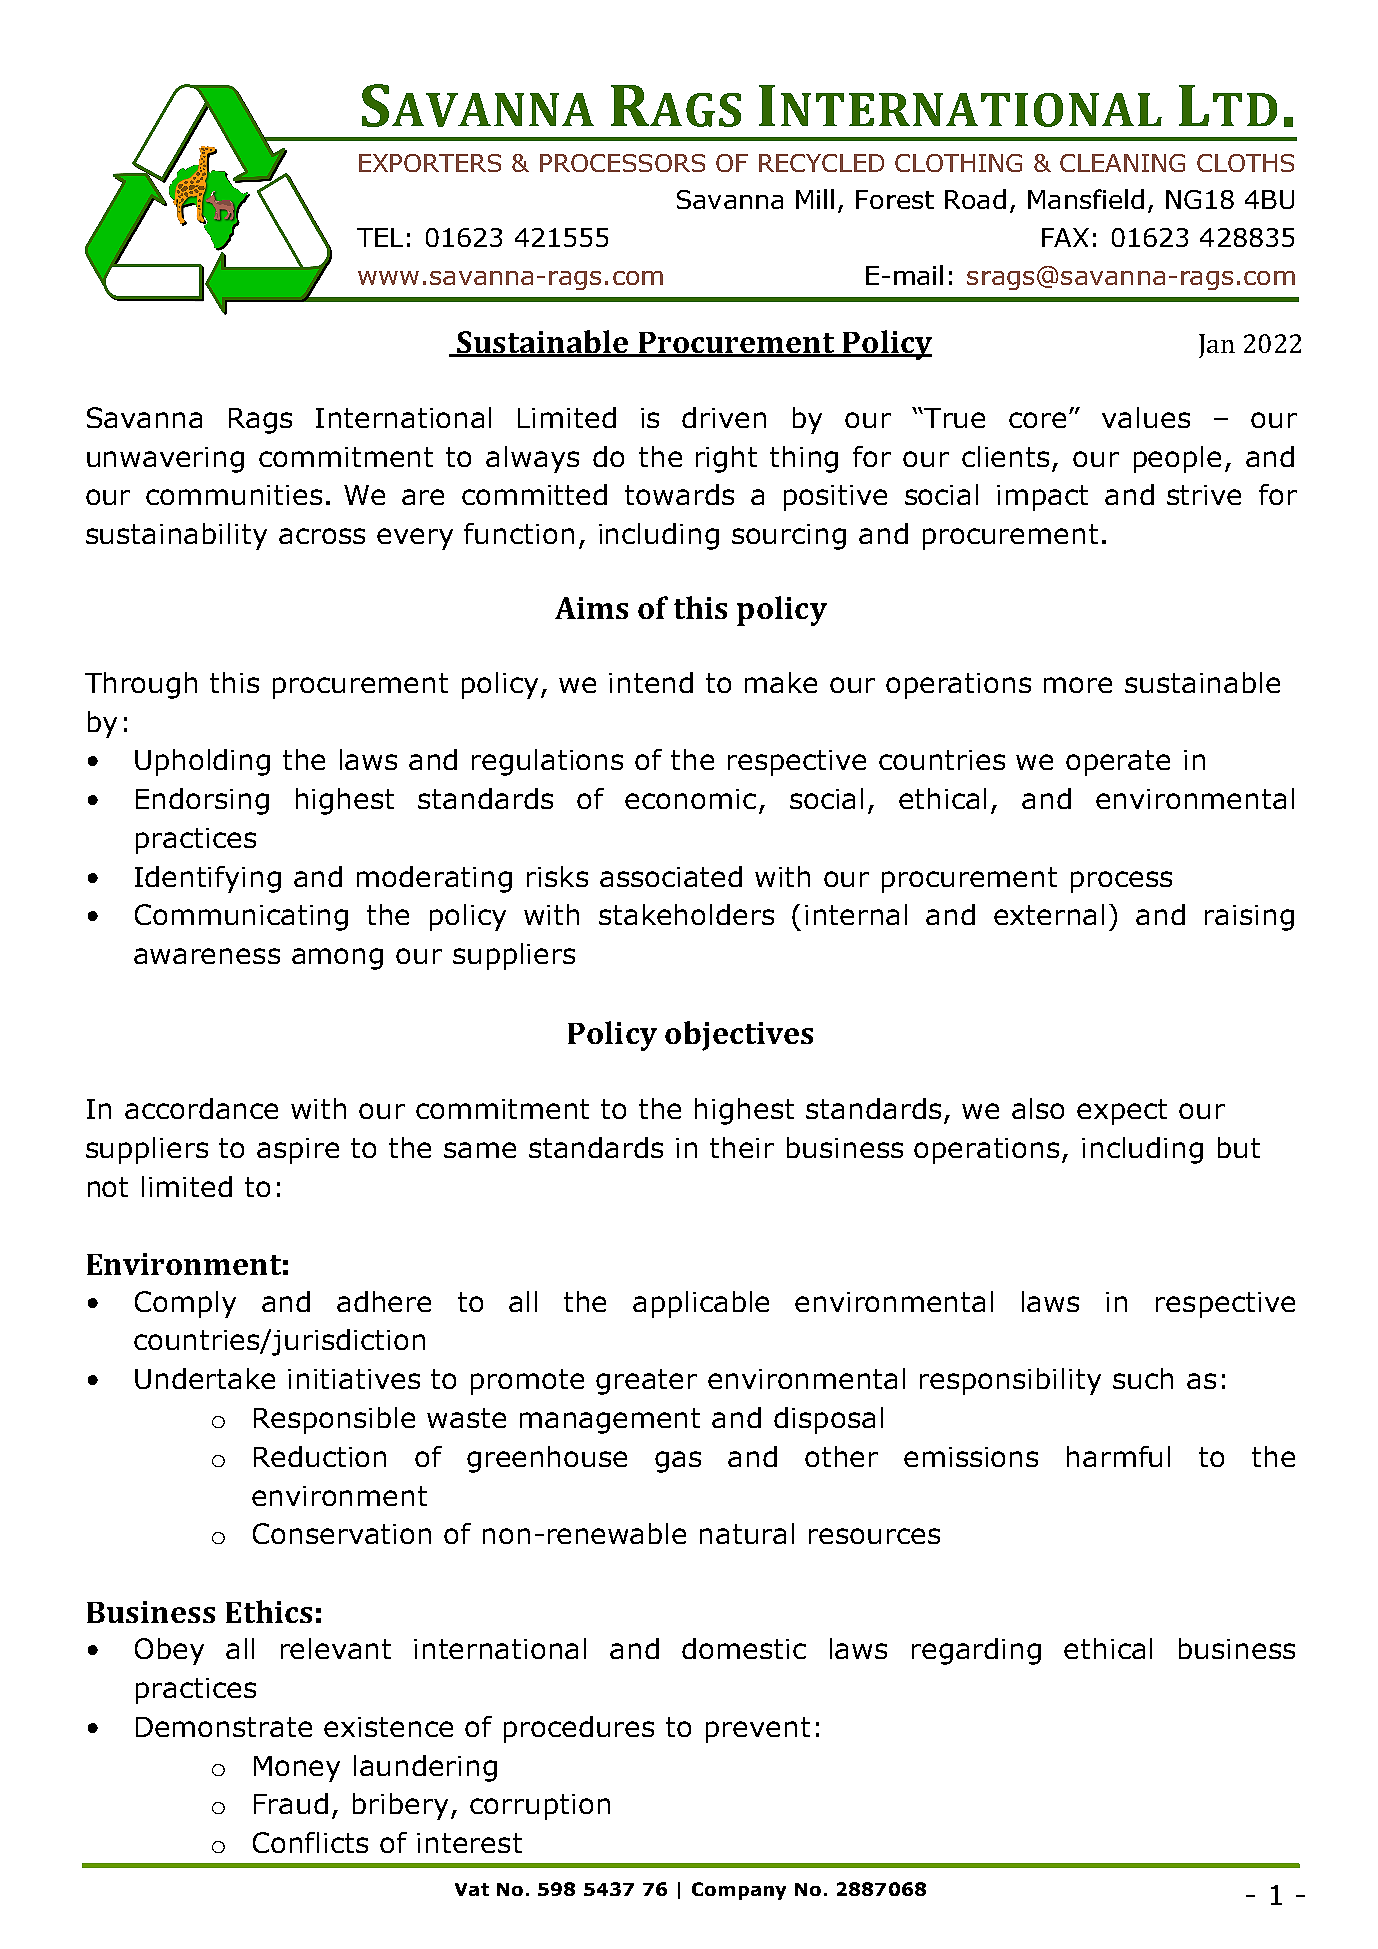 Image resolution: width=1378 pixels, height=1949 pixels. What do you see at coordinates (380, 237) in the page?
I see `TEL` at bounding box center [380, 237].
